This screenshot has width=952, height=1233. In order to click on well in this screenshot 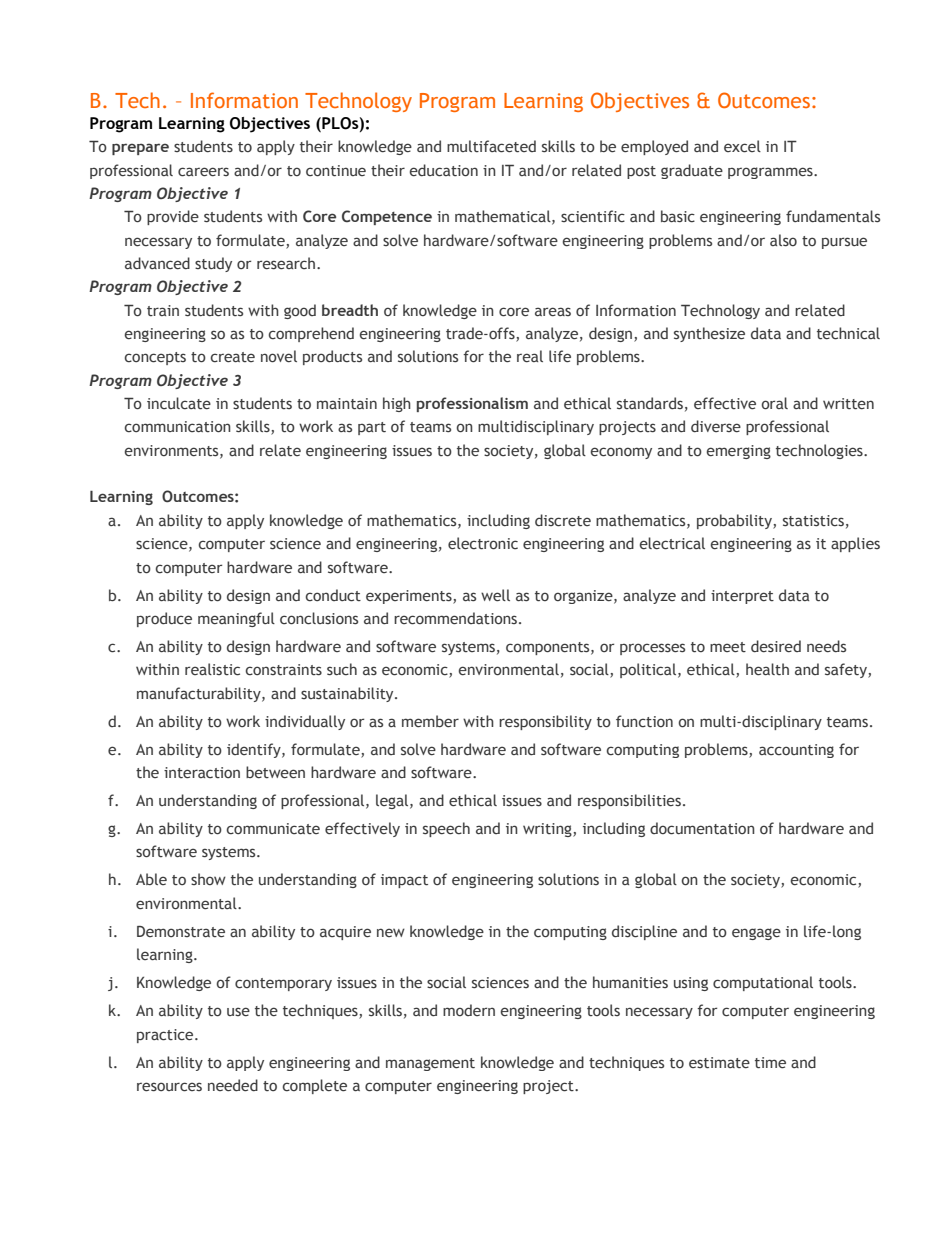, I will do `click(495, 595)`.
